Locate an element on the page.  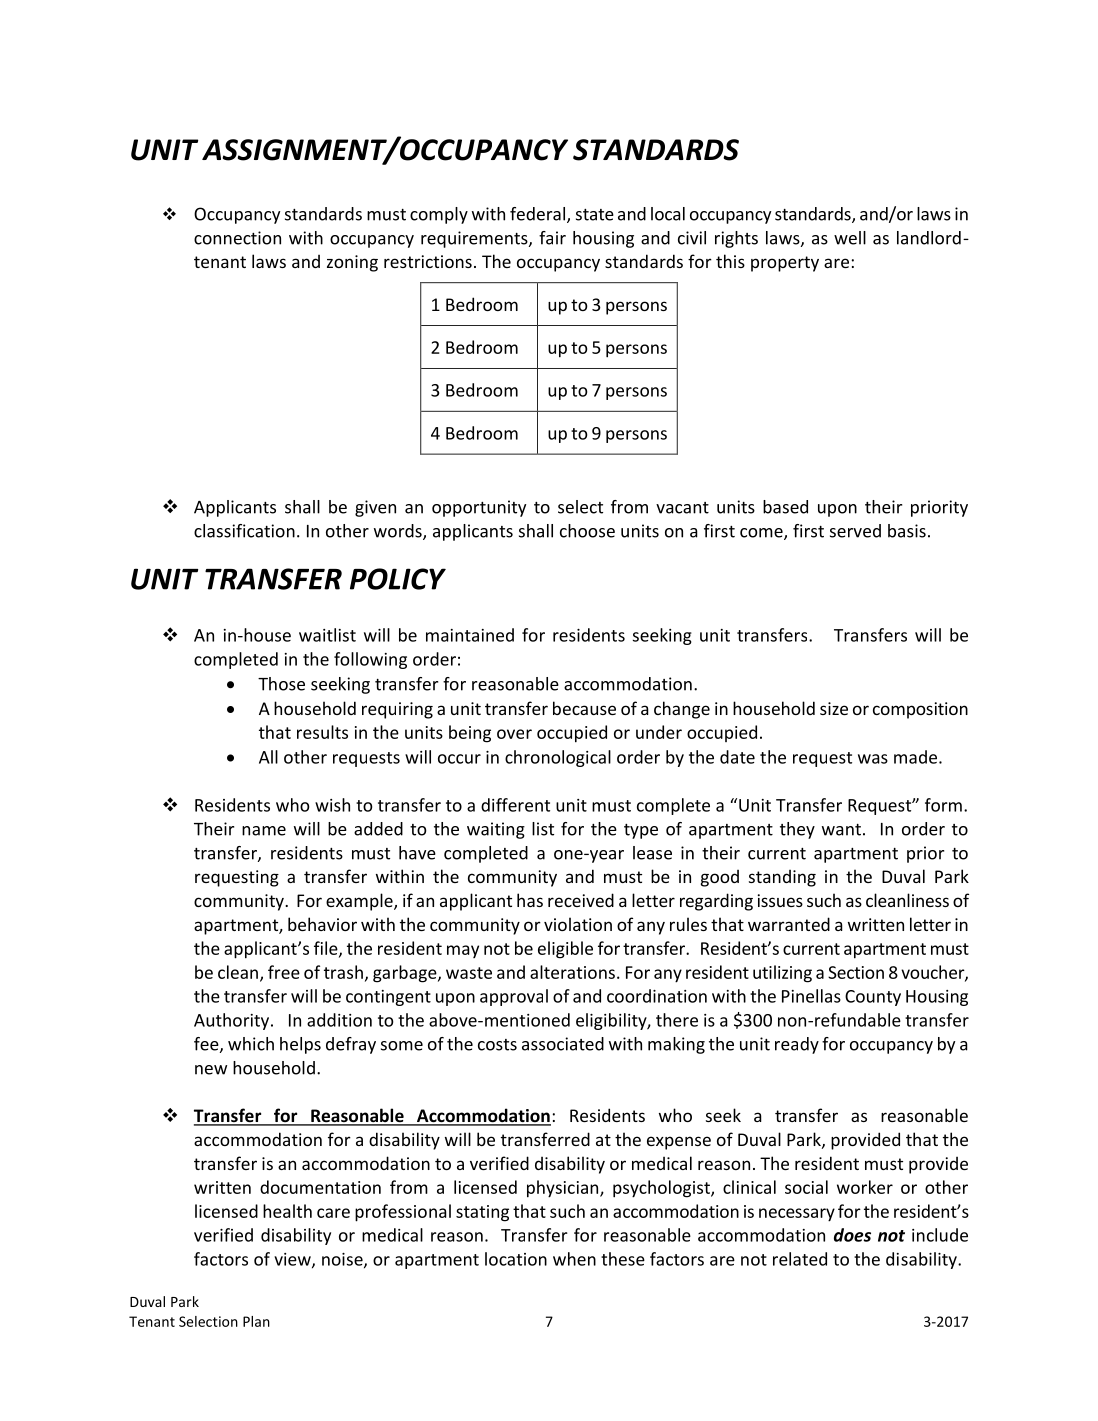
zoning is located at coordinates (352, 263).
